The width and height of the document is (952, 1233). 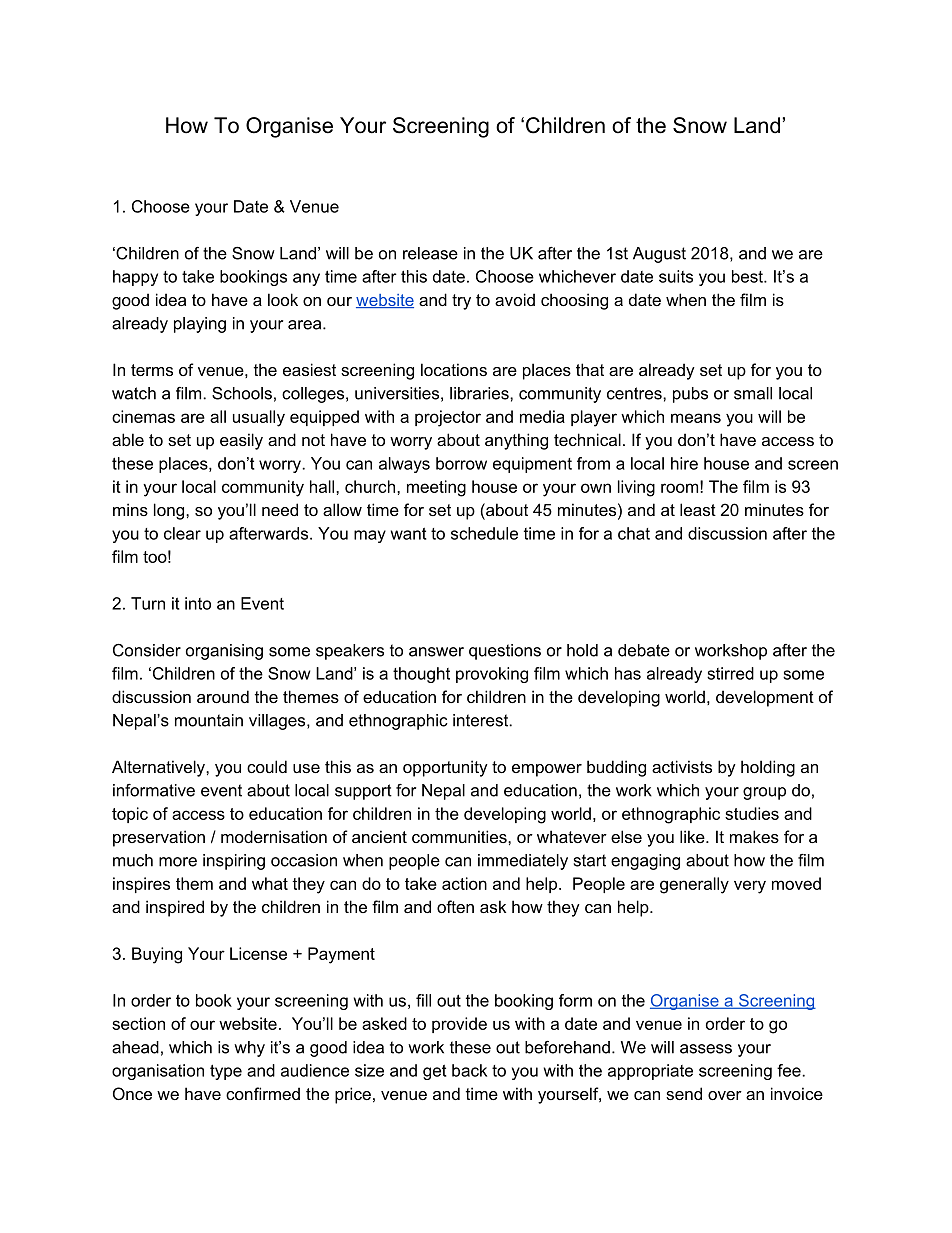 What do you see at coordinates (748, 276) in the document?
I see `best` at bounding box center [748, 276].
